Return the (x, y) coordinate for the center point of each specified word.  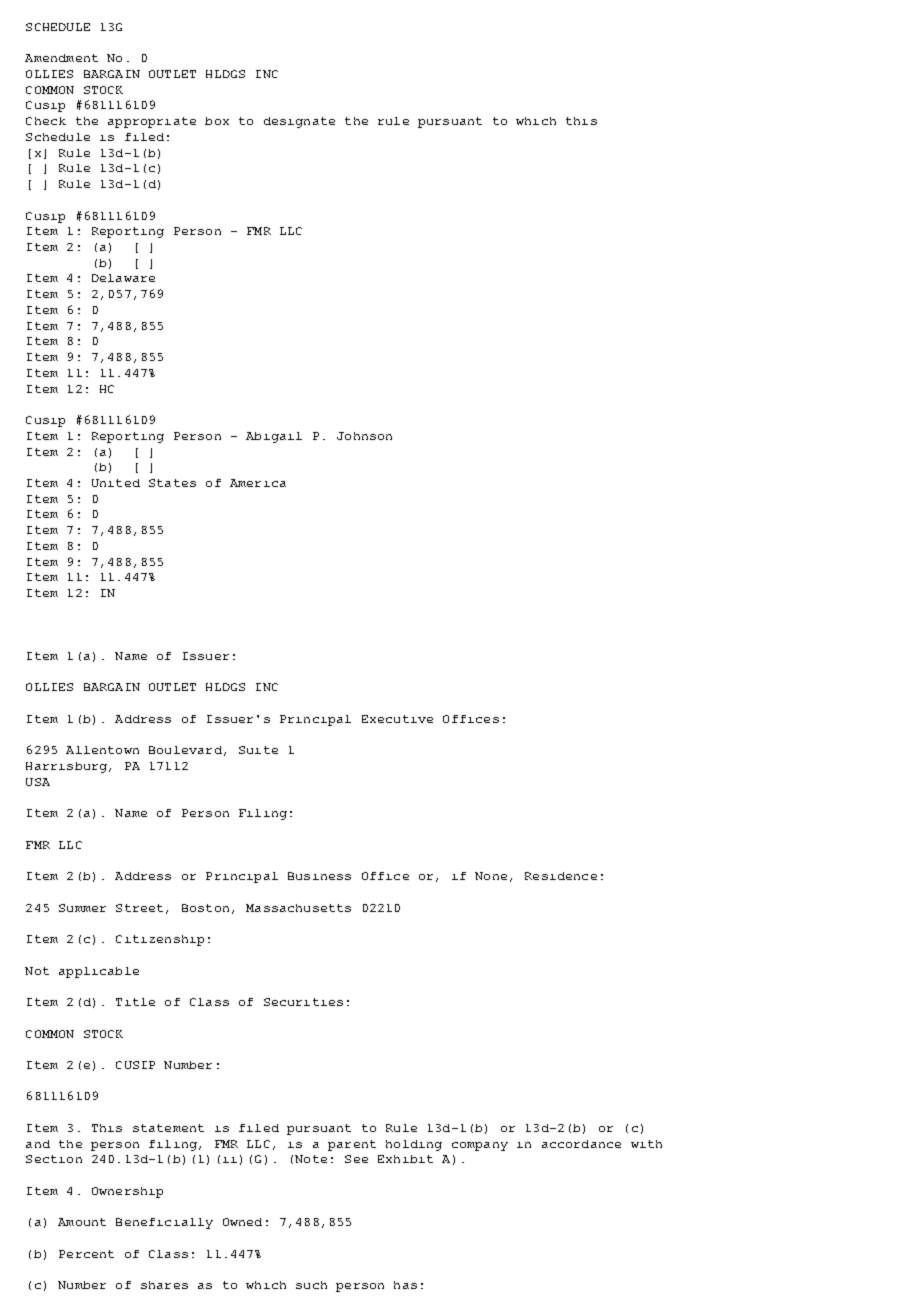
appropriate (152, 122)
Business (319, 876)
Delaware (123, 278)
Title (135, 1002)
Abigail (274, 437)
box (217, 121)
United (116, 483)
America (258, 483)
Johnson (364, 436)
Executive (397, 719)
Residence (561, 876)
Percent (86, 1254)
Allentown (102, 750)
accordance (581, 1144)
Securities (303, 1002)
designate (299, 122)
